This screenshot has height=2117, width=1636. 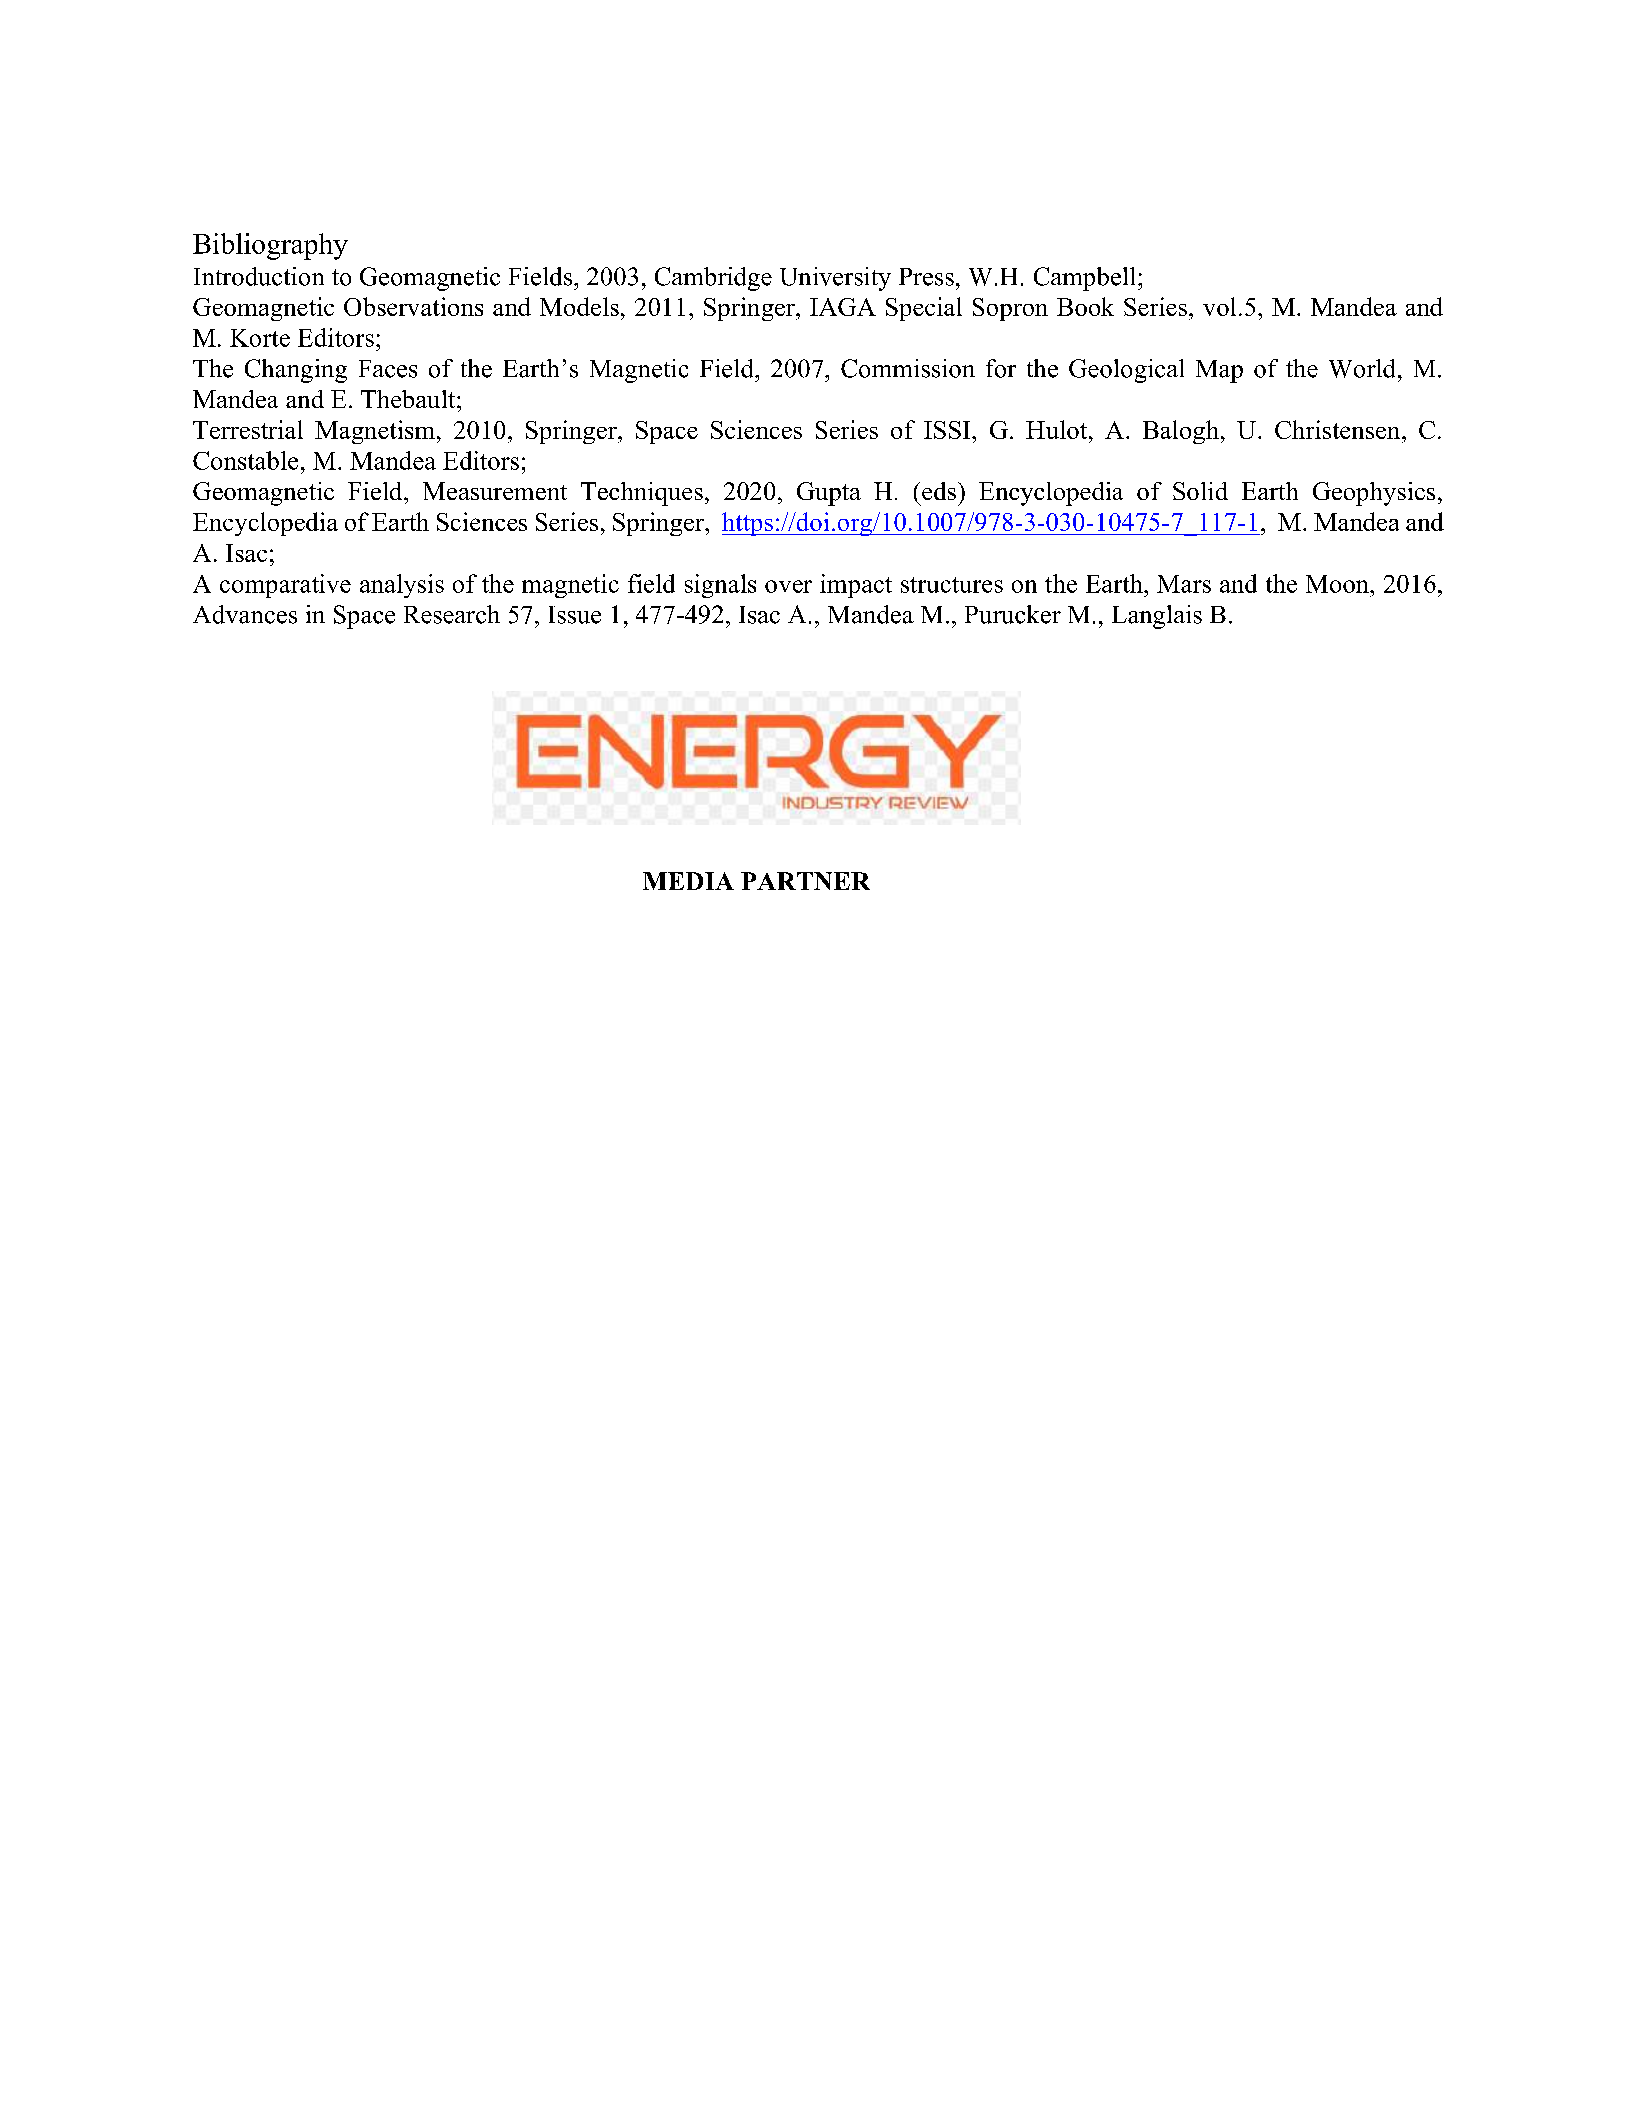 What do you see at coordinates (1013, 614) in the screenshot?
I see `Purucker` at bounding box center [1013, 614].
